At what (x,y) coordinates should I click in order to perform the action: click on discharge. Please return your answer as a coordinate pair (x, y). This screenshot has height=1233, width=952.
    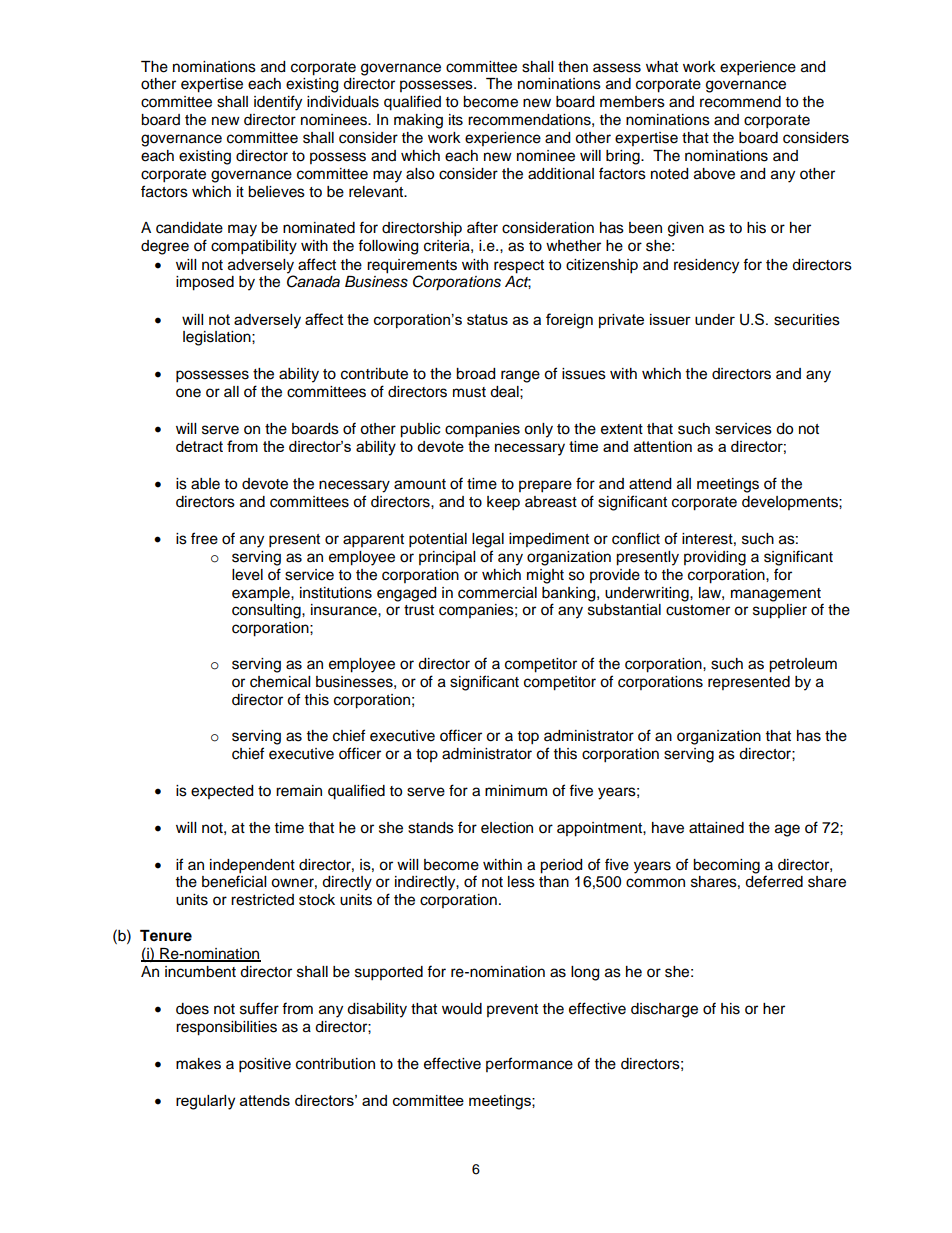
    Looking at the image, I should click on (664, 1010).
